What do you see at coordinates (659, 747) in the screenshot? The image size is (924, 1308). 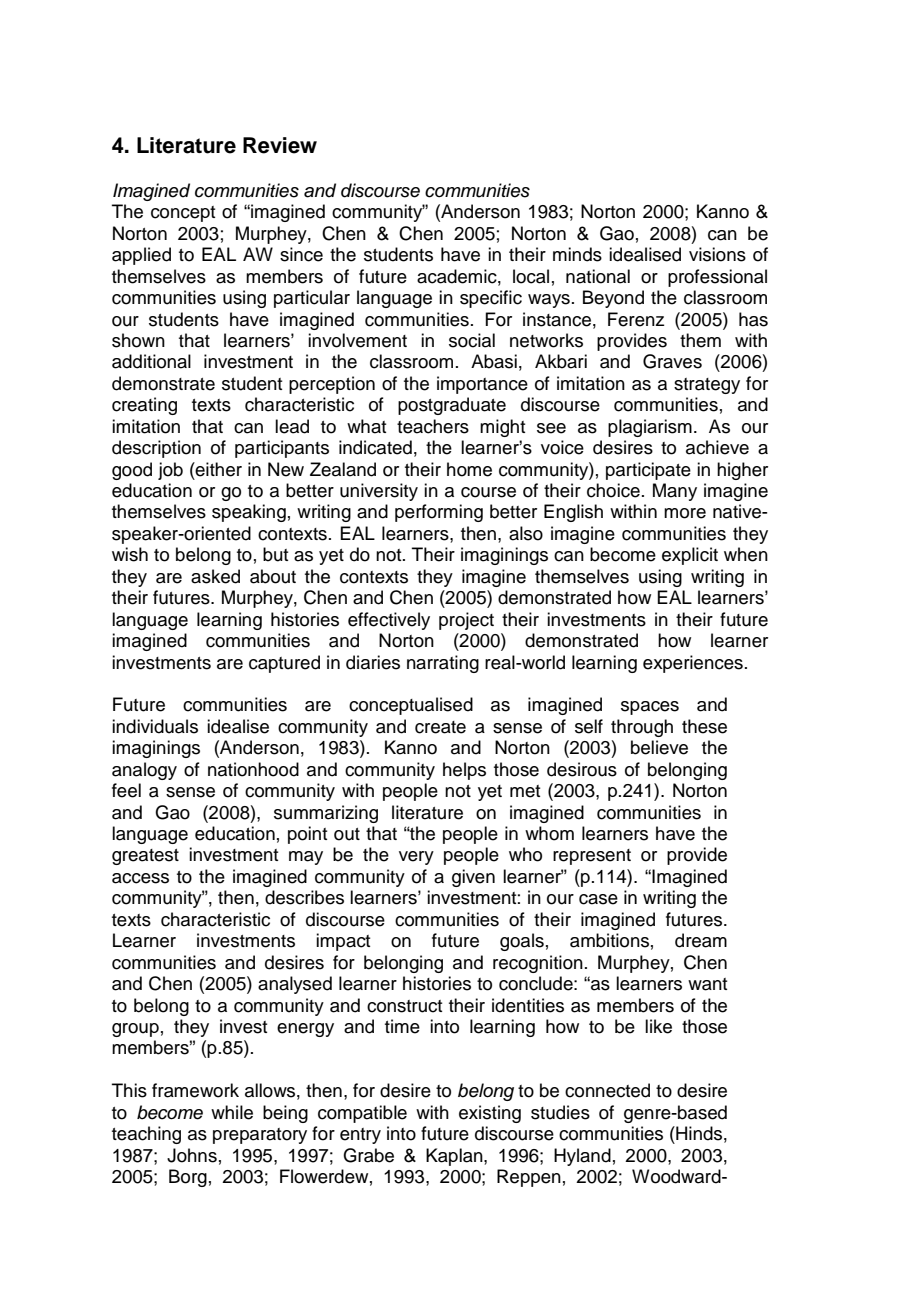 I see `believe` at bounding box center [659, 747].
